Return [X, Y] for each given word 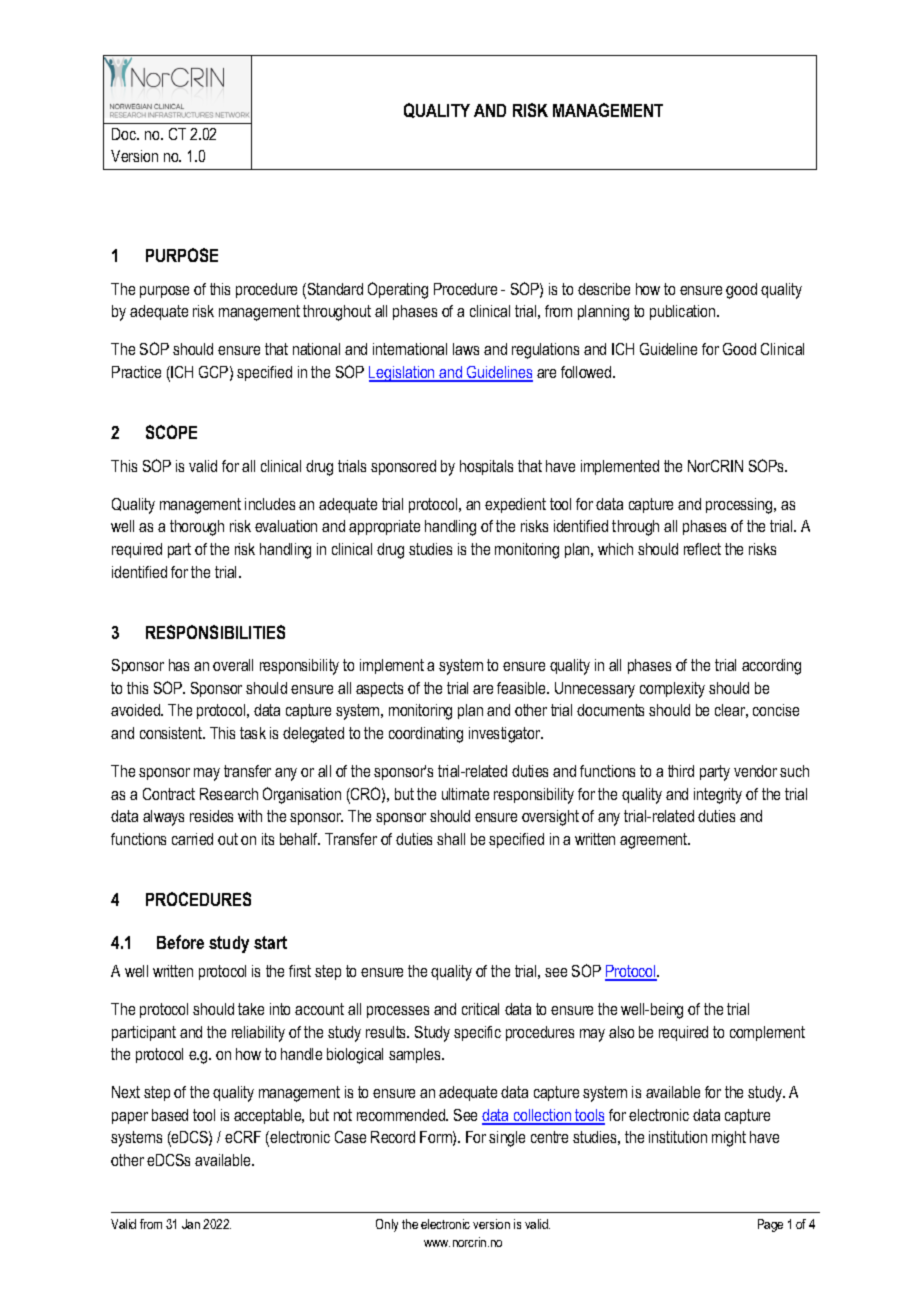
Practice [136, 372]
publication [684, 312]
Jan [191, 1224]
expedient [515, 505]
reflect [702, 549]
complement [767, 1033]
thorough [197, 528]
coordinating [426, 735]
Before [180, 942]
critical [480, 1009]
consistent [172, 733]
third [681, 771]
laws [466, 349]
